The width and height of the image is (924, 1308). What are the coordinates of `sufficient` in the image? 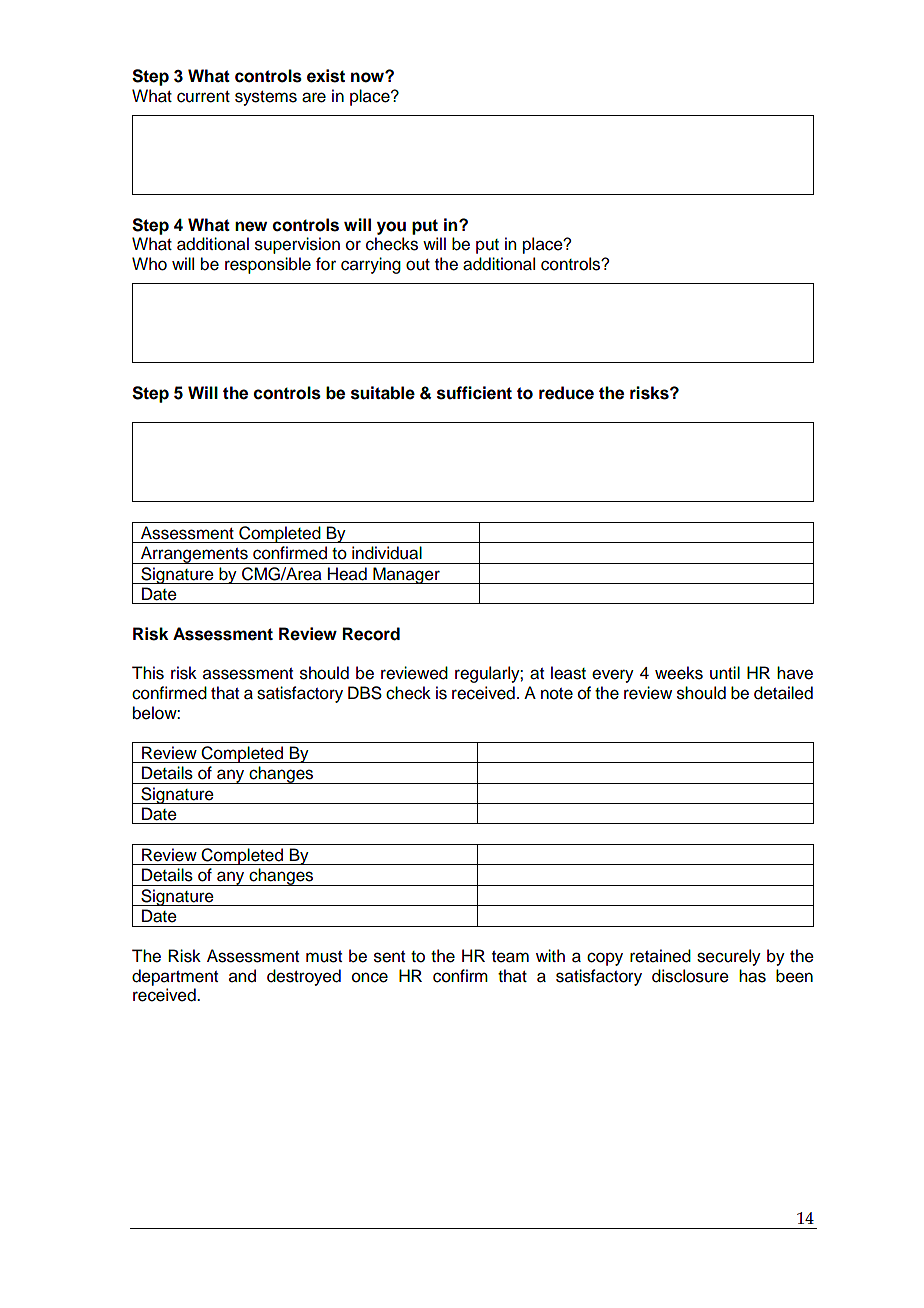 It's located at (474, 393).
